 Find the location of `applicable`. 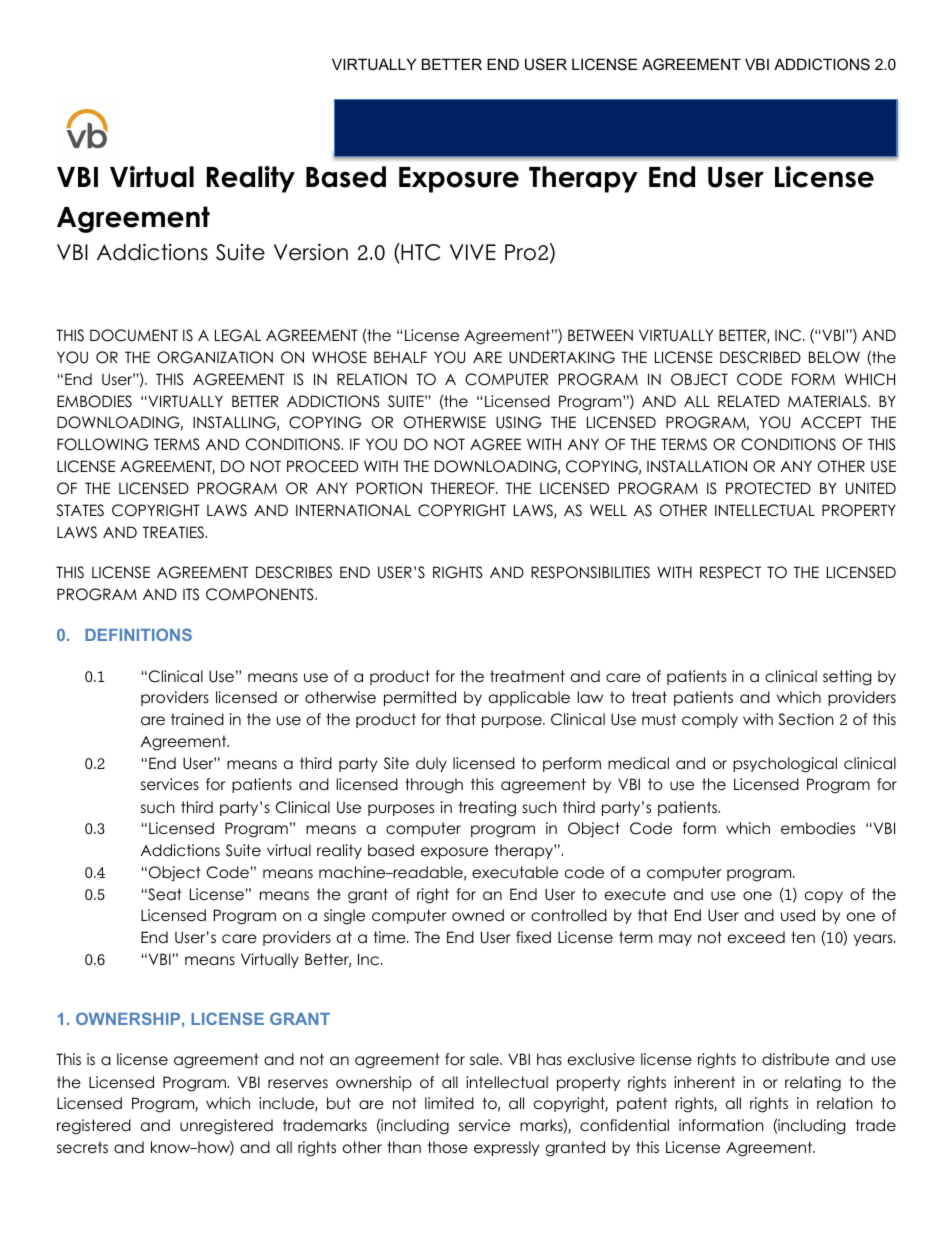

applicable is located at coordinates (529, 698).
